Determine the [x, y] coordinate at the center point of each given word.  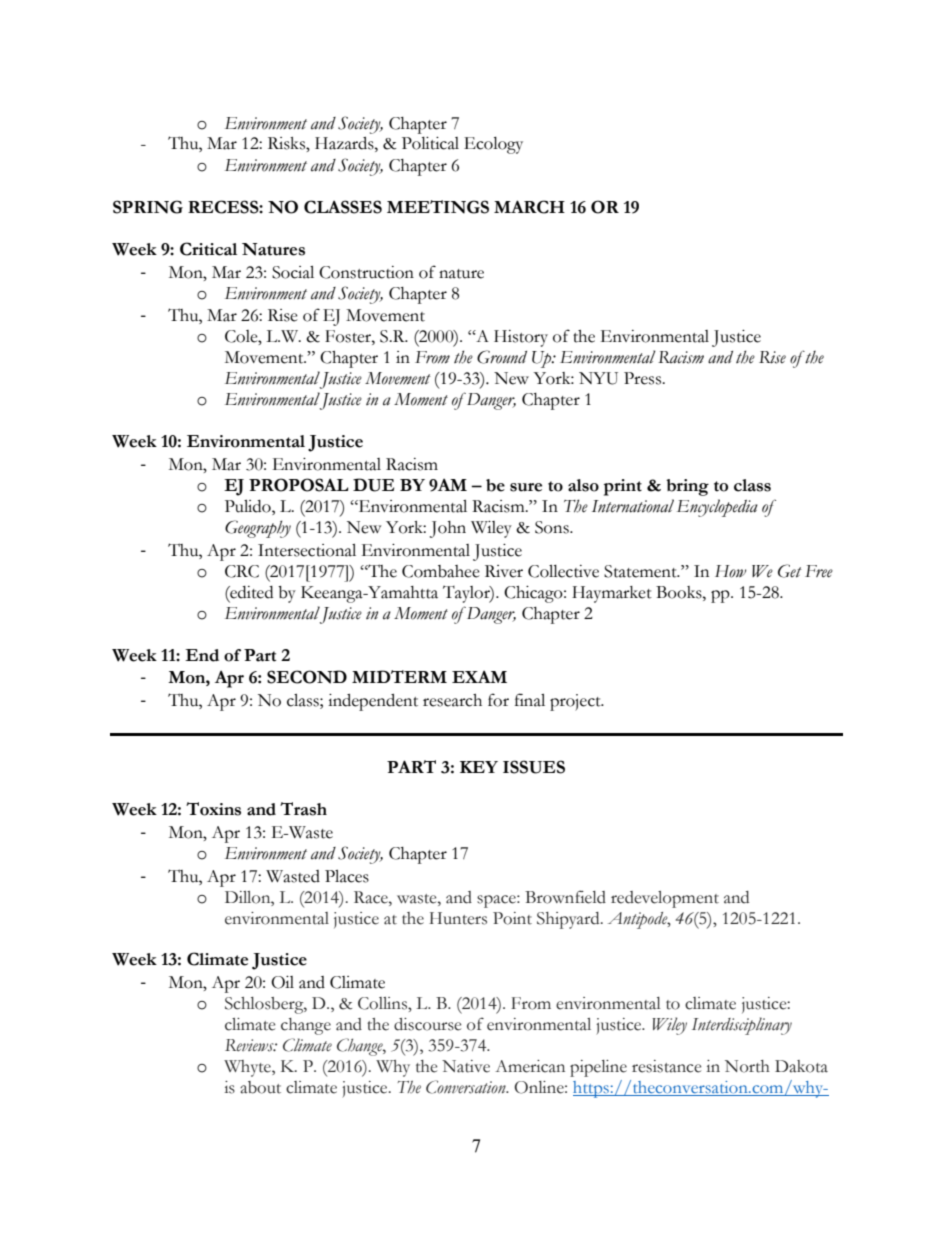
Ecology [493, 145]
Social [293, 272]
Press [644, 378]
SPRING [148, 207]
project [576, 702]
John [448, 529]
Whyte [248, 1068]
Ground [502, 357]
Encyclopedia [717, 508]
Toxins [213, 809]
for [498, 700]
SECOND [307, 677]
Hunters [458, 918]
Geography [258, 529]
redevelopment [665, 899]
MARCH [529, 207]
